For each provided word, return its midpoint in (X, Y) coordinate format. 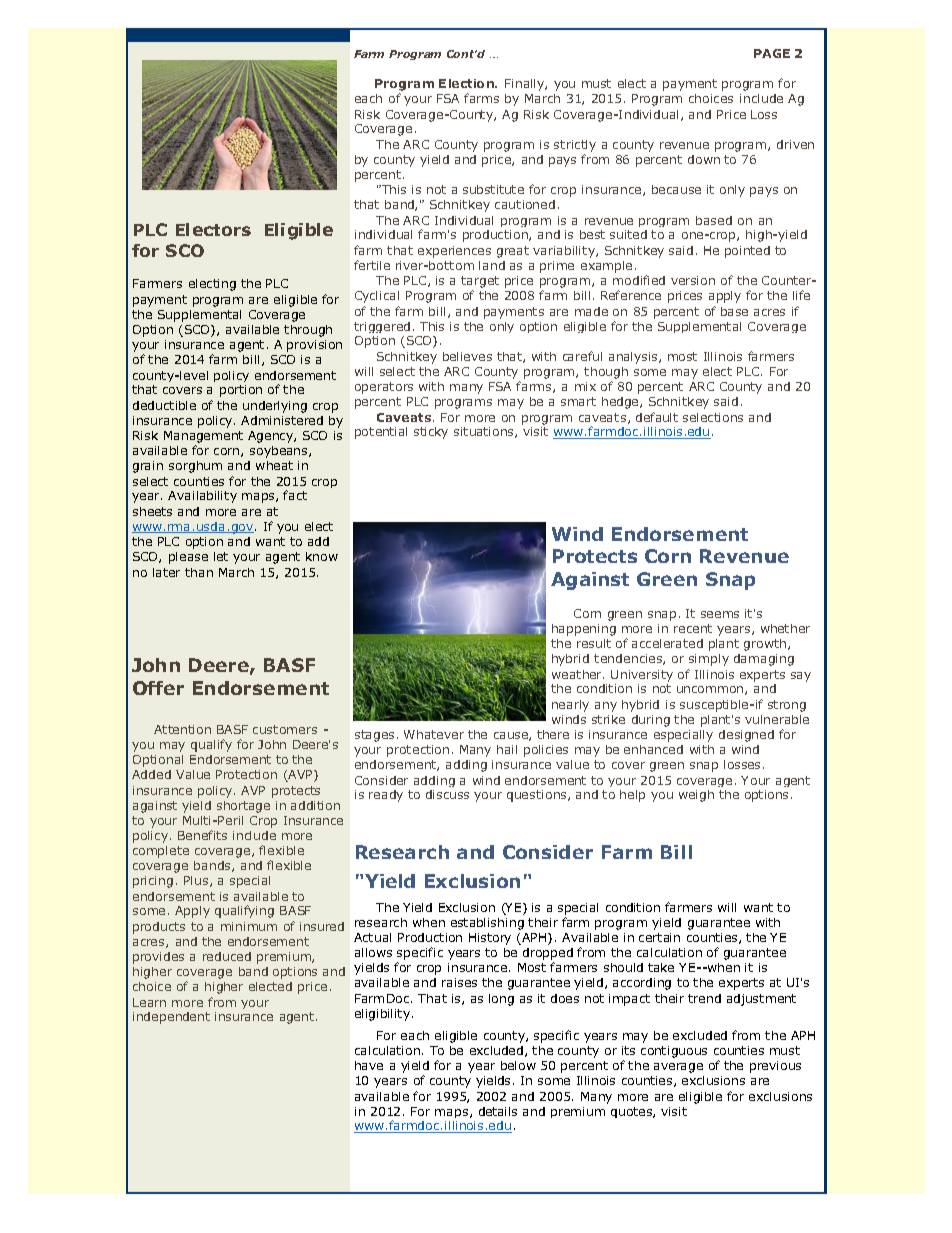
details (498, 1111)
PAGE (772, 53)
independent (171, 1018)
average (678, 1068)
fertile (372, 265)
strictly (575, 146)
